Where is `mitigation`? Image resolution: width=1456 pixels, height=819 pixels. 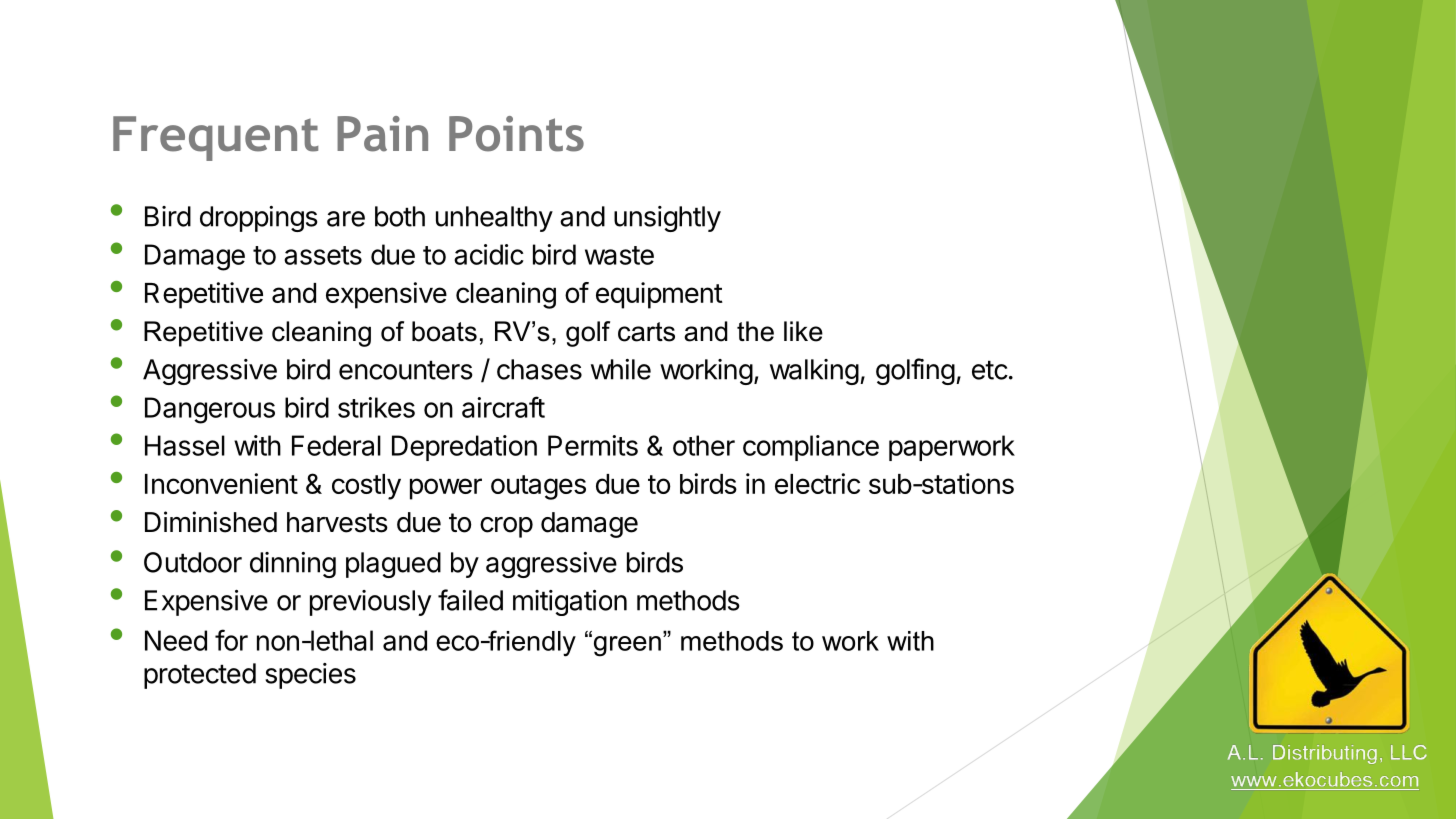 mitigation is located at coordinates (570, 603).
